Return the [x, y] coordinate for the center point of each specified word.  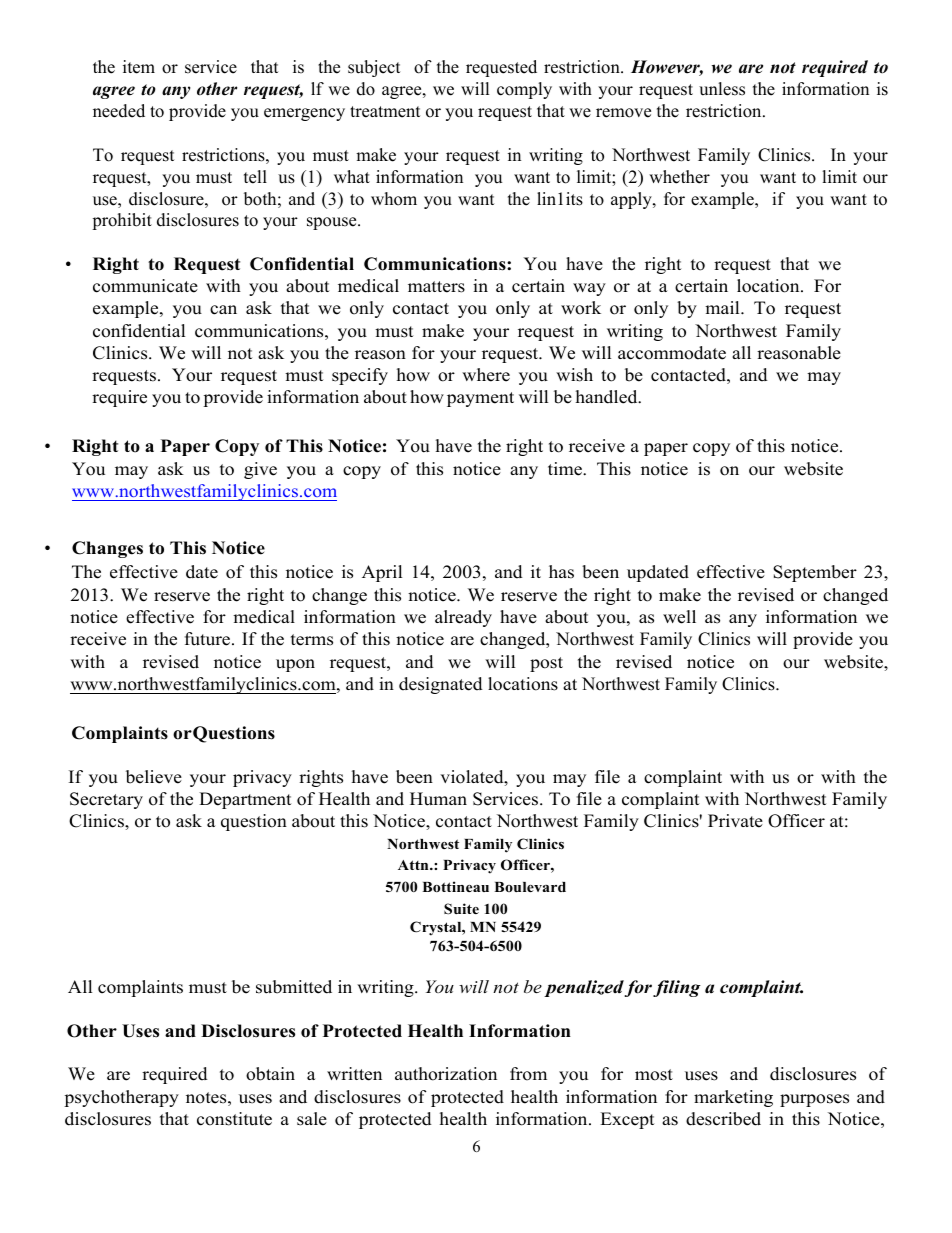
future [209, 639]
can [223, 310]
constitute [234, 1119]
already [463, 618]
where [486, 375]
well [679, 617]
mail [723, 307]
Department [245, 800]
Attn [414, 865]
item [139, 67]
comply [524, 90]
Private [735, 821]
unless [722, 89]
